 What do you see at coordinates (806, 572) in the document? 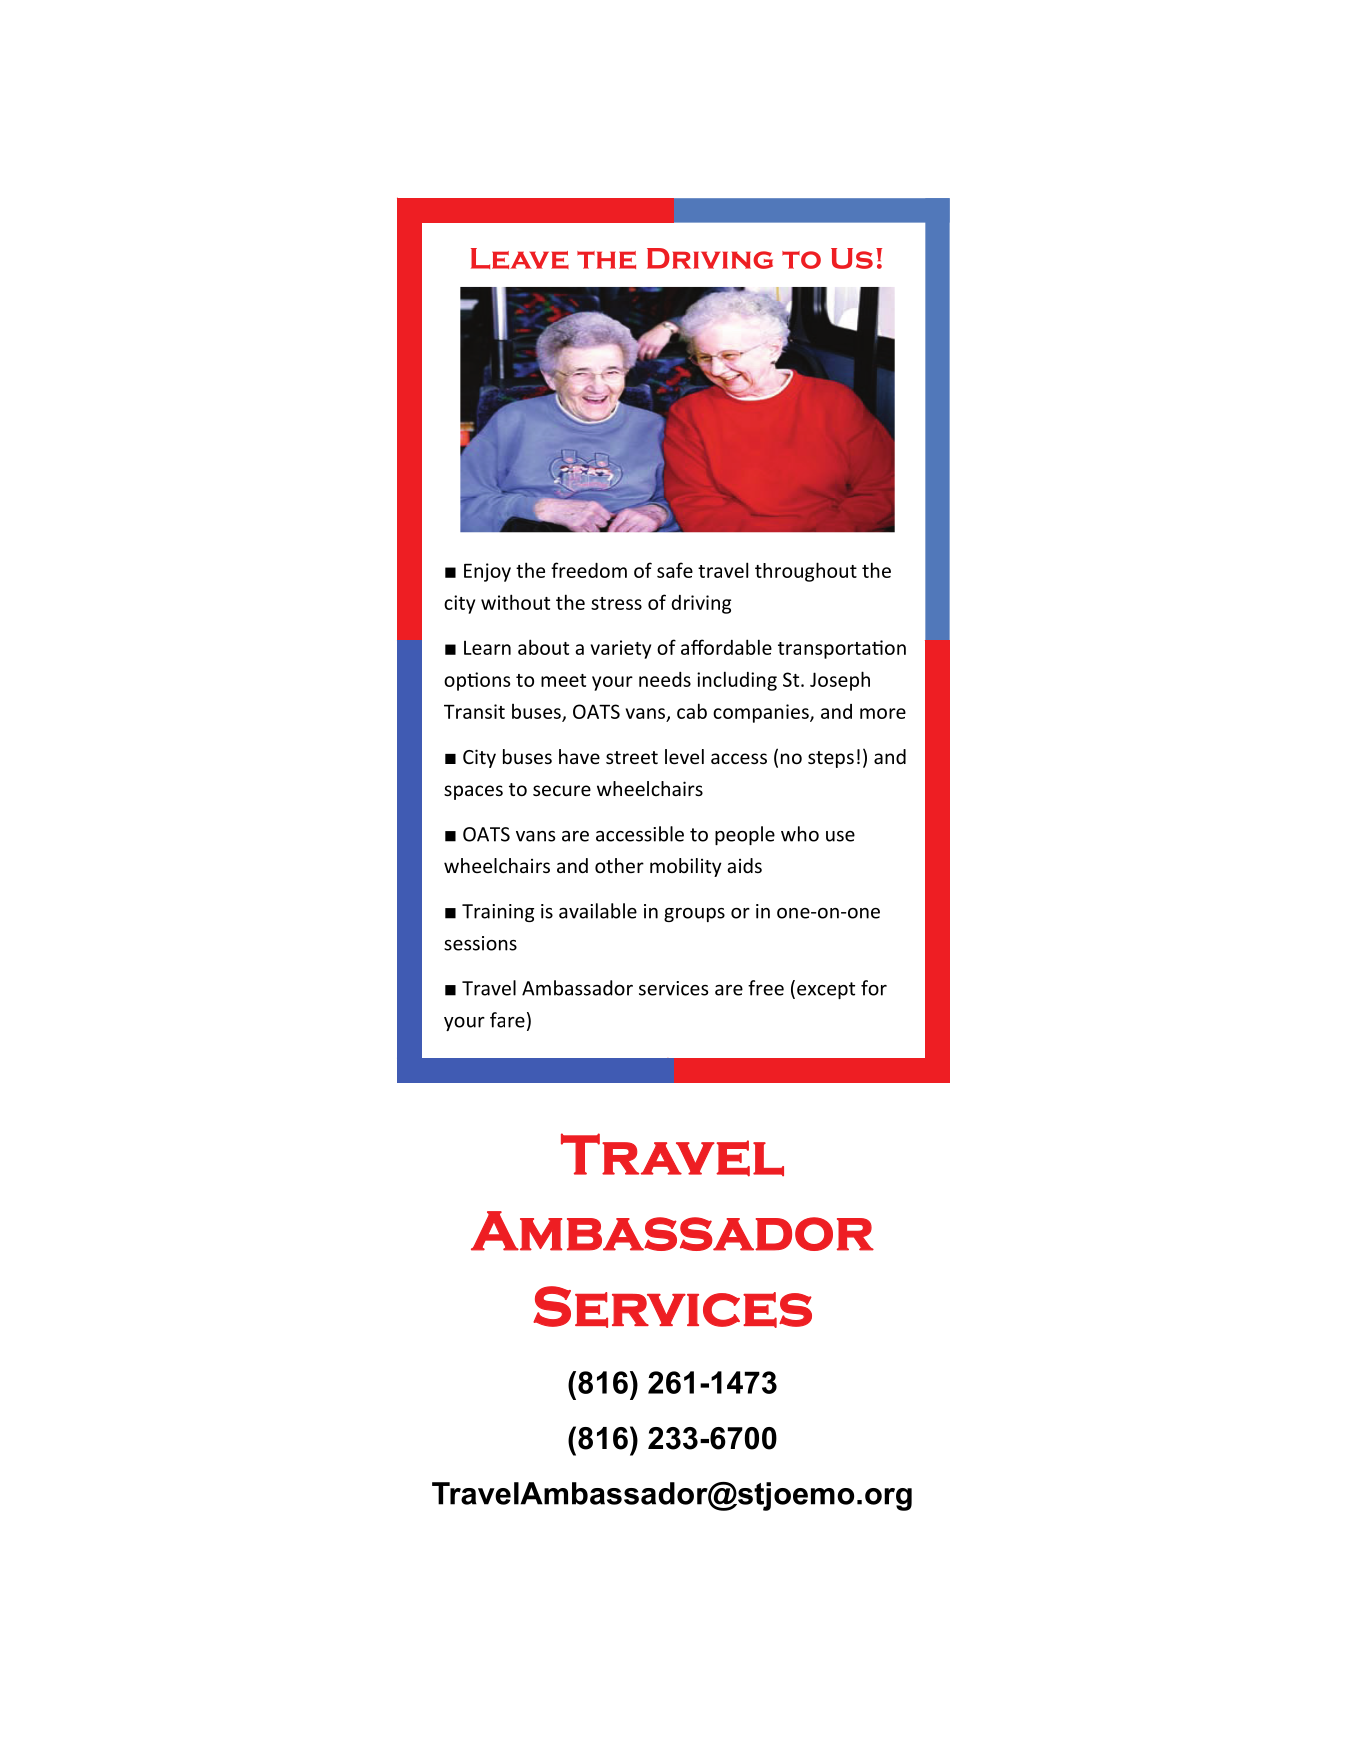
I see `throughout` at bounding box center [806, 572].
